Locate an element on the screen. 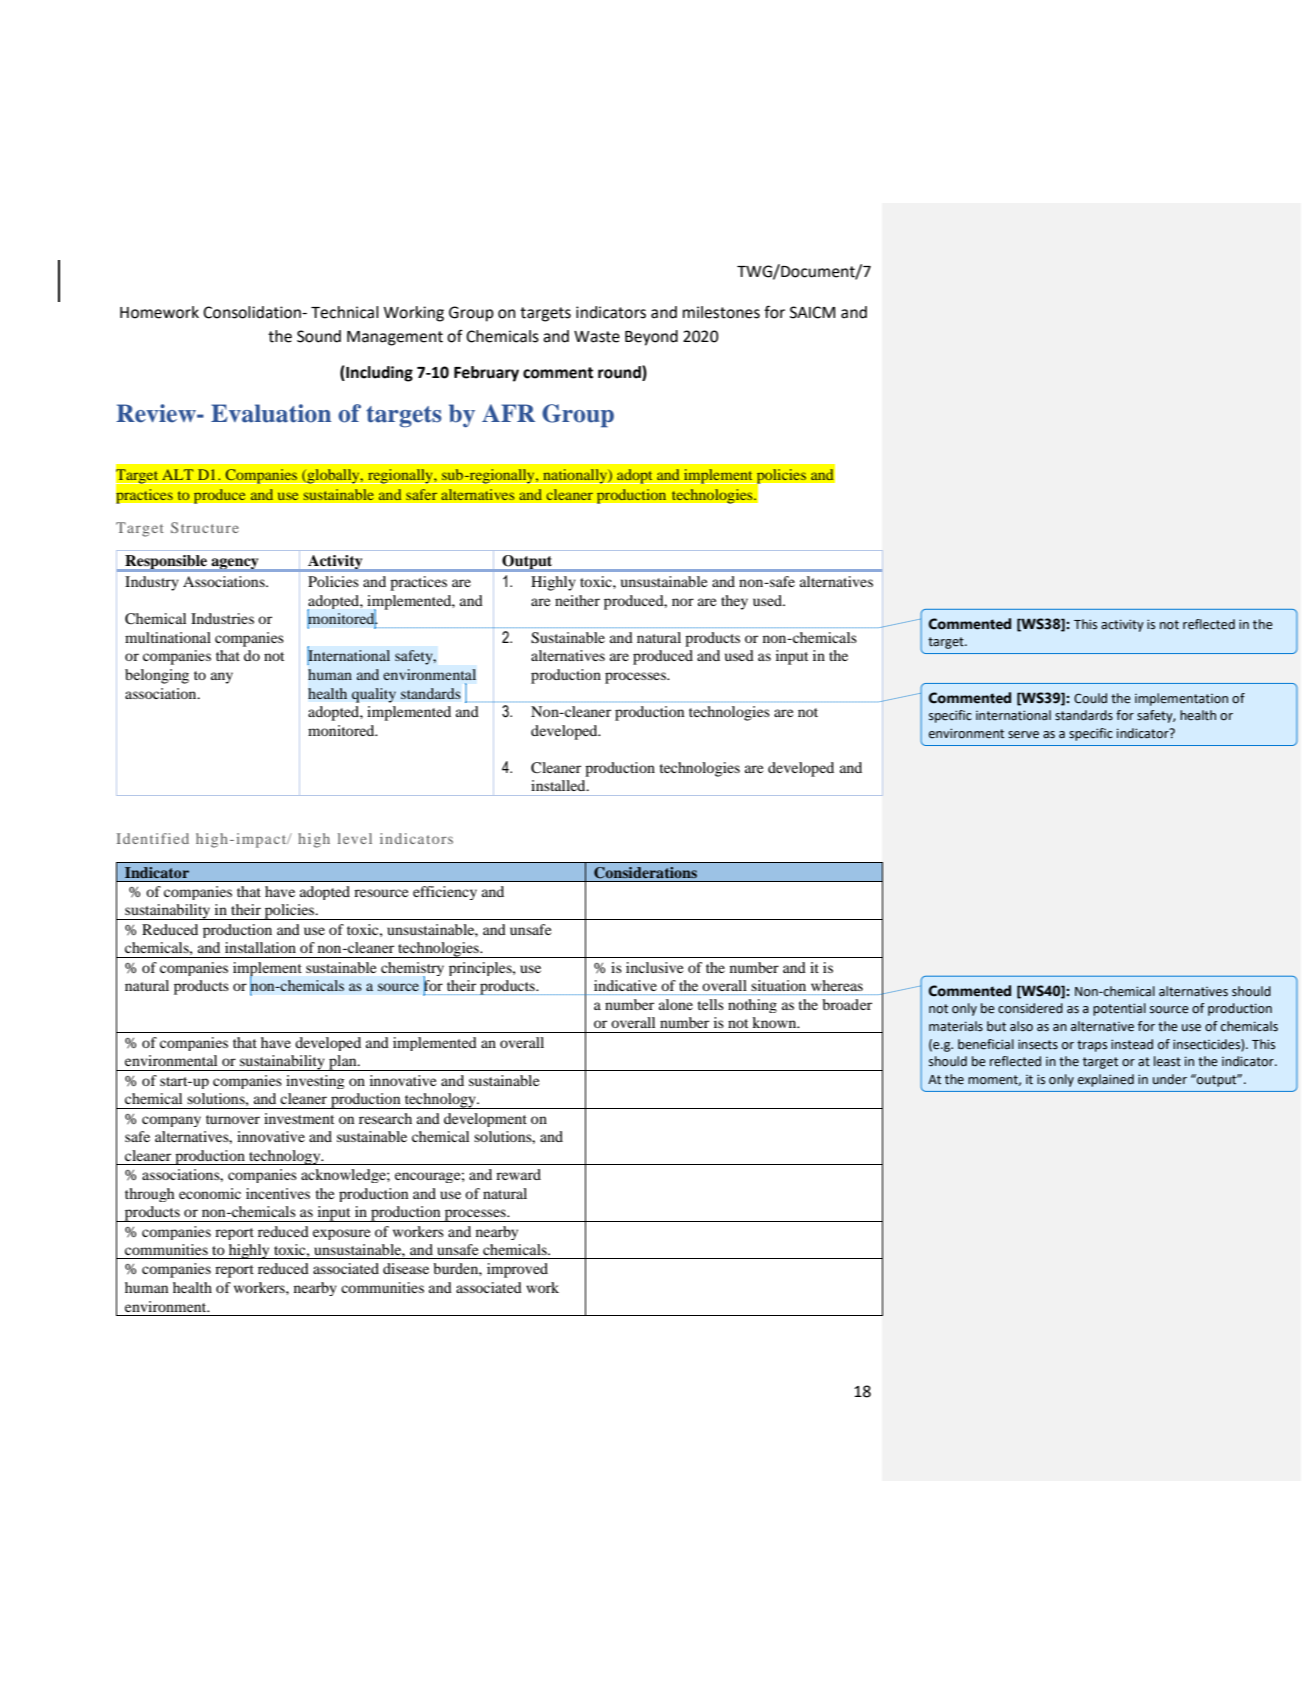  Sound is located at coordinates (319, 336).
